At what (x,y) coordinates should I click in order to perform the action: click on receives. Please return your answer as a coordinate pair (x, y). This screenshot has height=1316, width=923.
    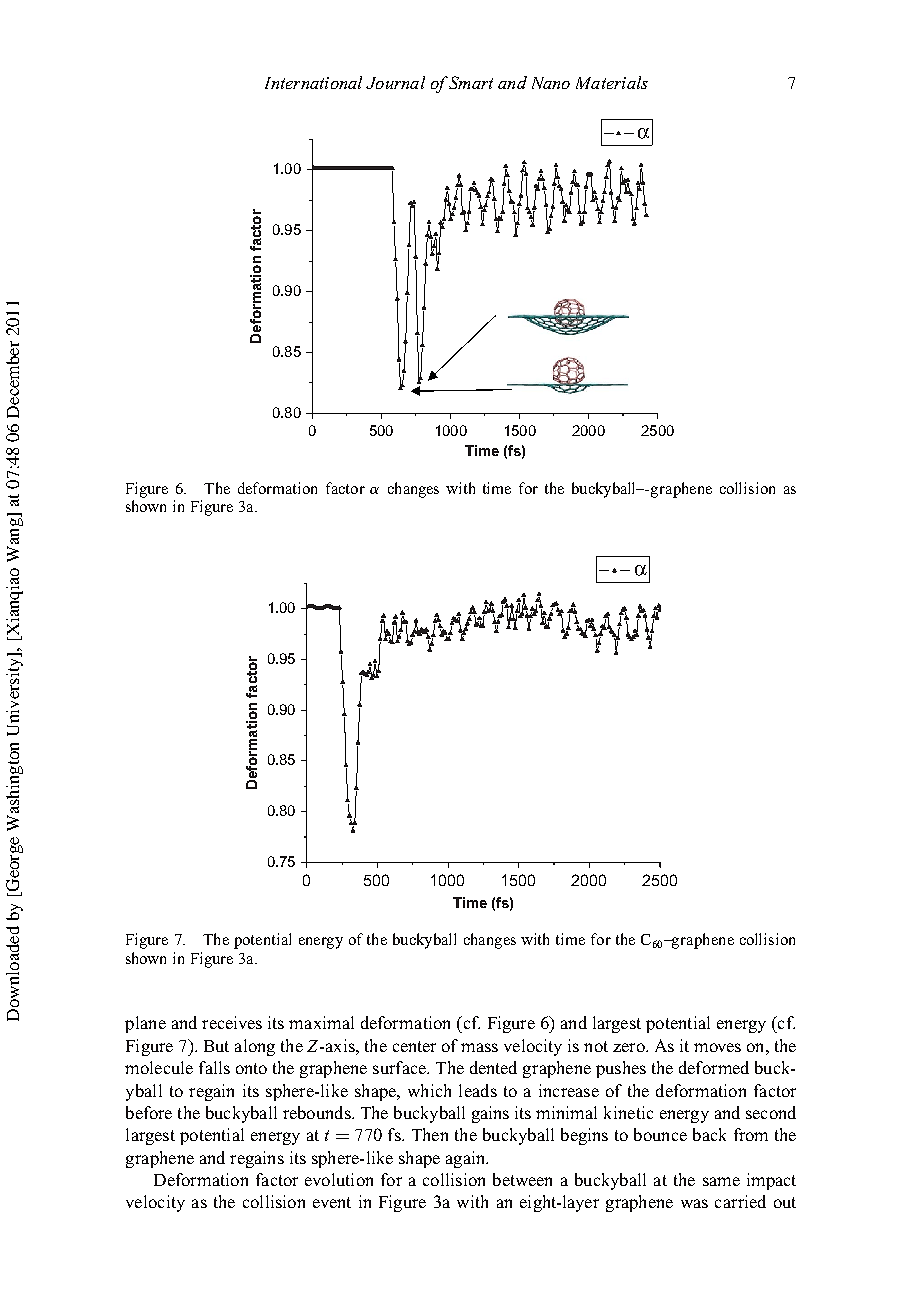
    Looking at the image, I should click on (232, 1022).
